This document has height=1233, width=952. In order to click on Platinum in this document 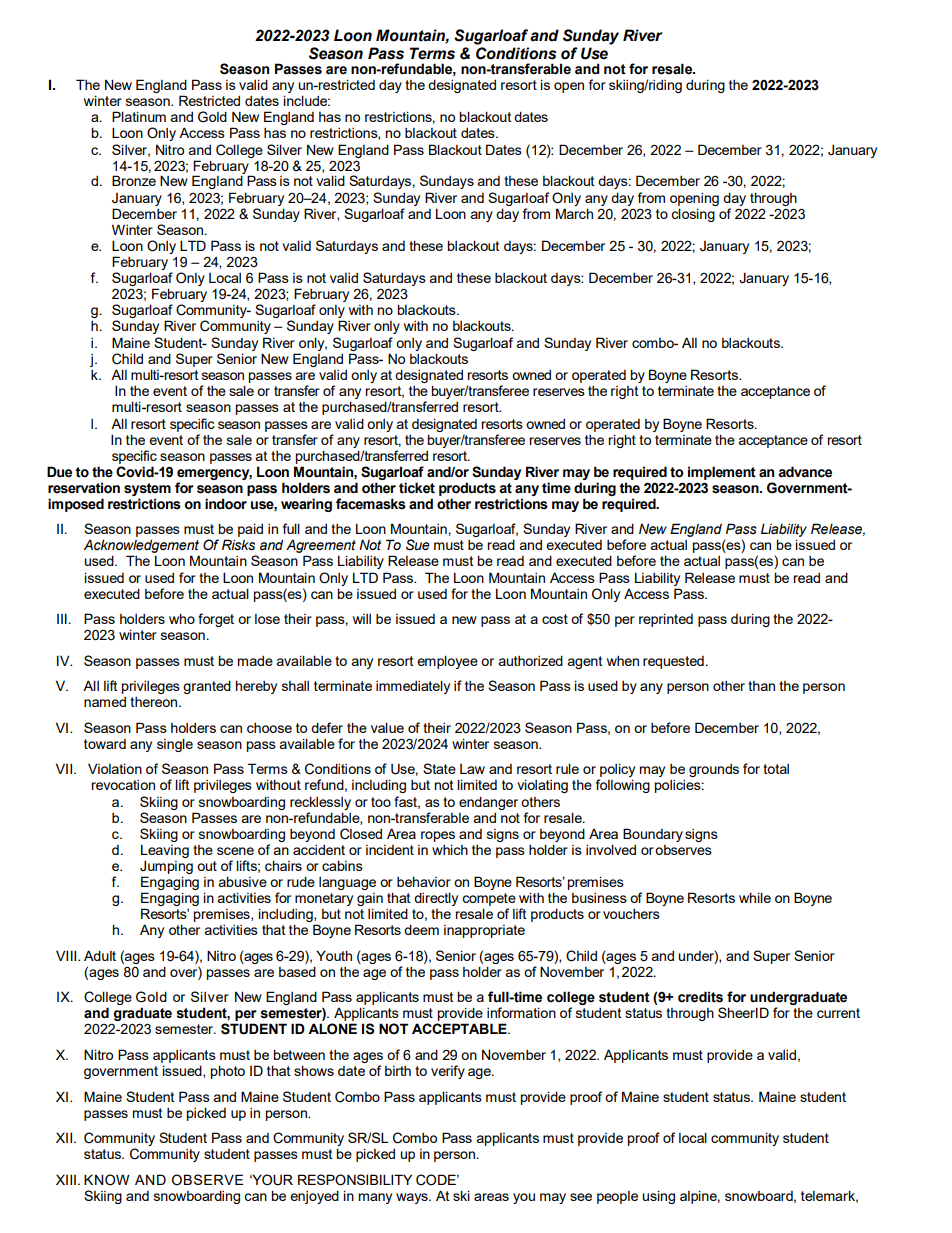, I will do `click(139, 116)`.
